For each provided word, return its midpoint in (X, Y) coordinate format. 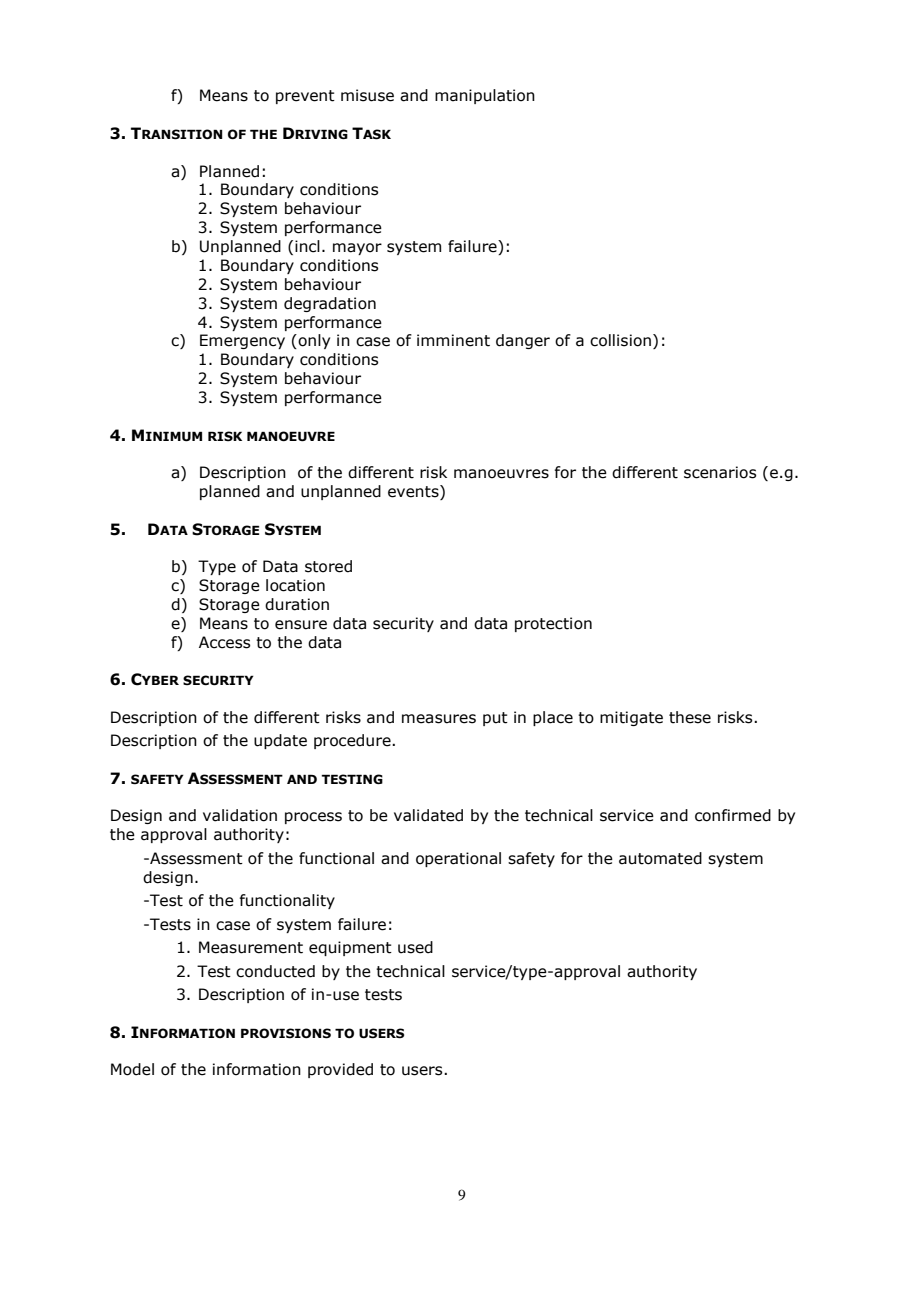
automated (660, 858)
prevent (305, 97)
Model (132, 1069)
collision (620, 340)
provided (340, 1070)
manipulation (485, 96)
